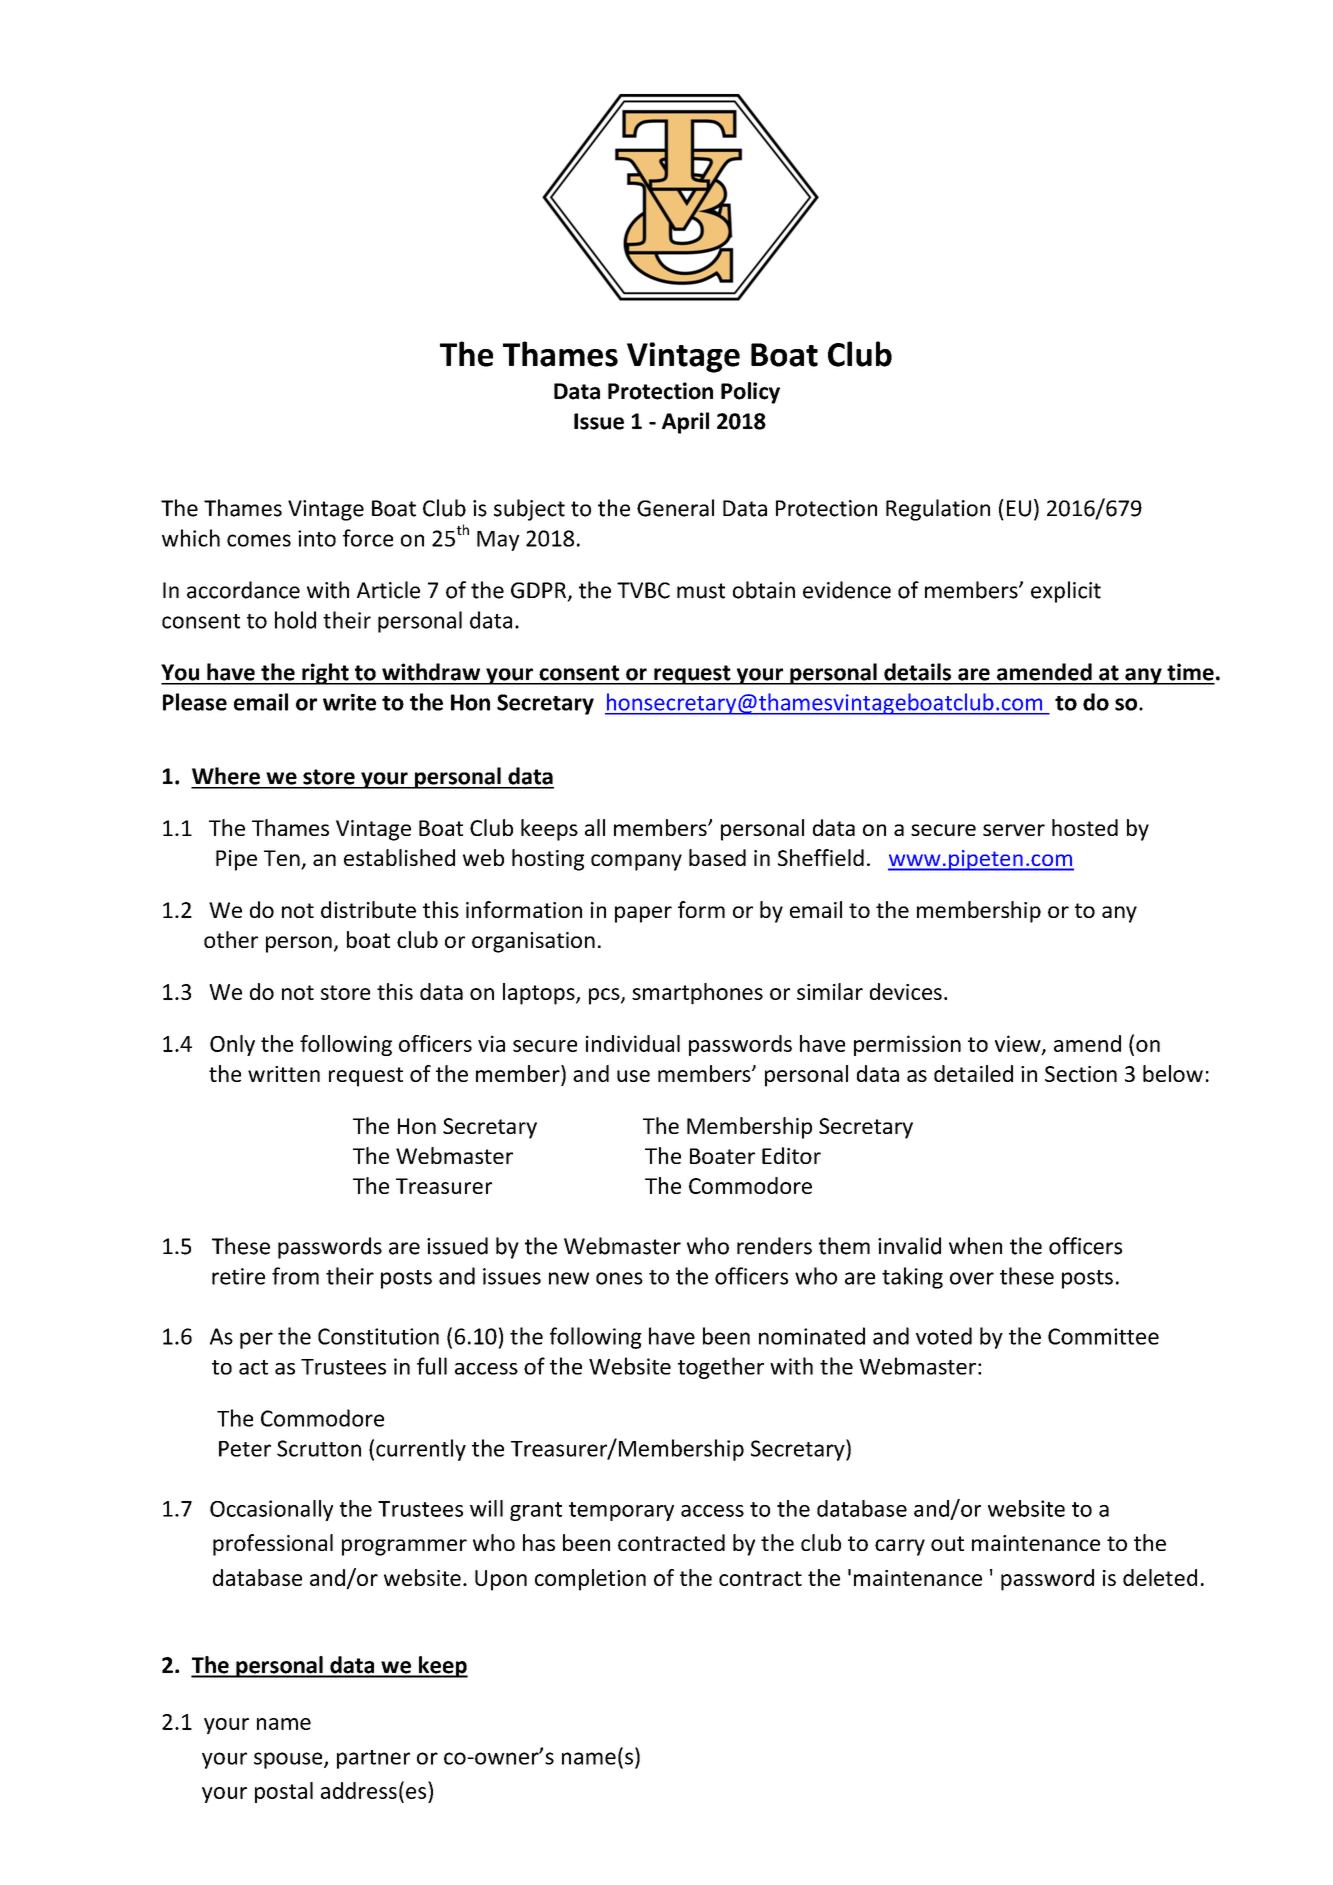  I want to click on completion, so click(590, 1580).
